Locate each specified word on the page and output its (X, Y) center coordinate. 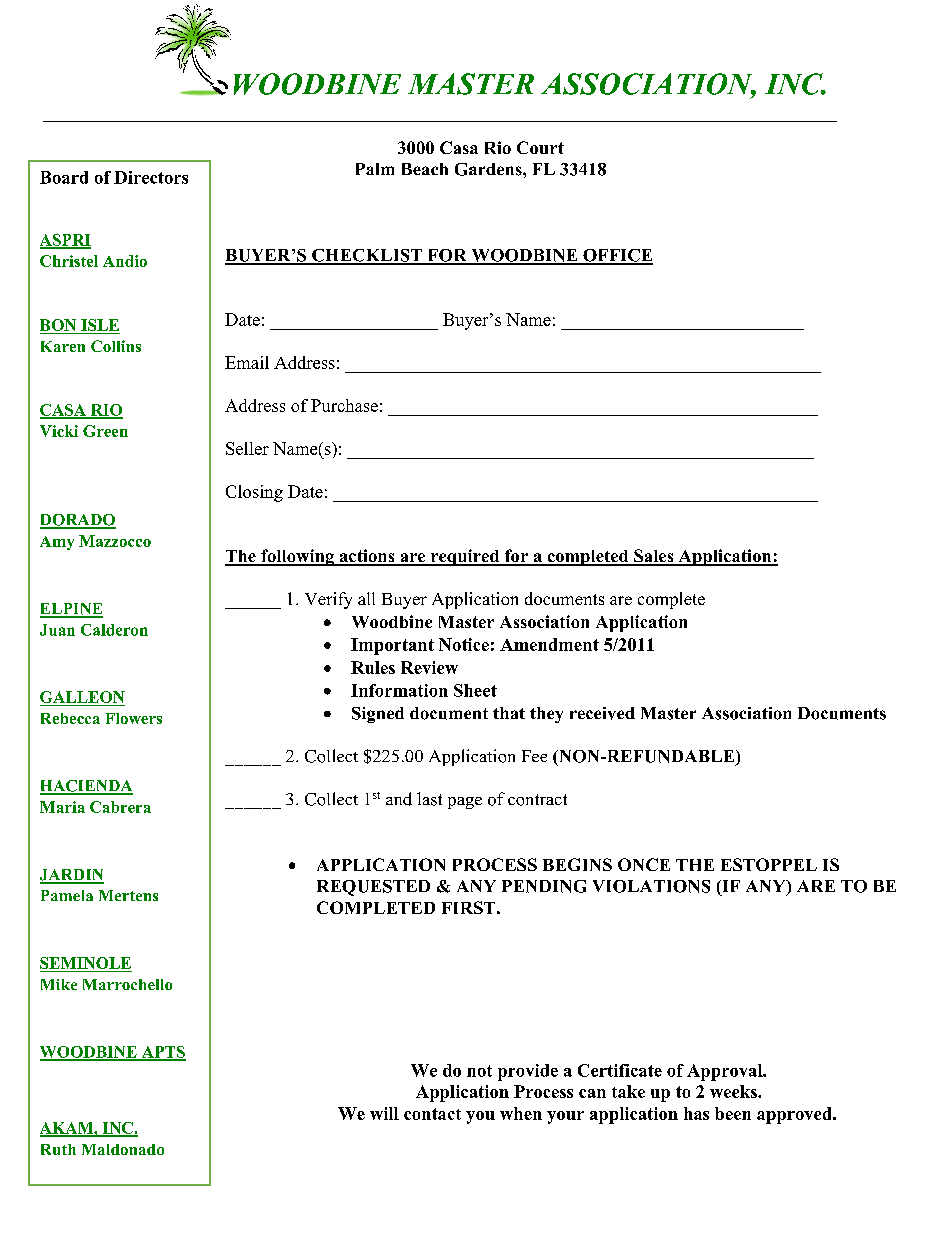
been (733, 1113)
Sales (654, 557)
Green (105, 431)
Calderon (114, 630)
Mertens (128, 895)
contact (432, 1114)
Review (429, 667)
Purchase (344, 405)
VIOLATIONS (651, 886)
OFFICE (617, 256)
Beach (425, 169)
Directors (151, 177)
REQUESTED (373, 888)
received (602, 713)
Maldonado (123, 1149)
